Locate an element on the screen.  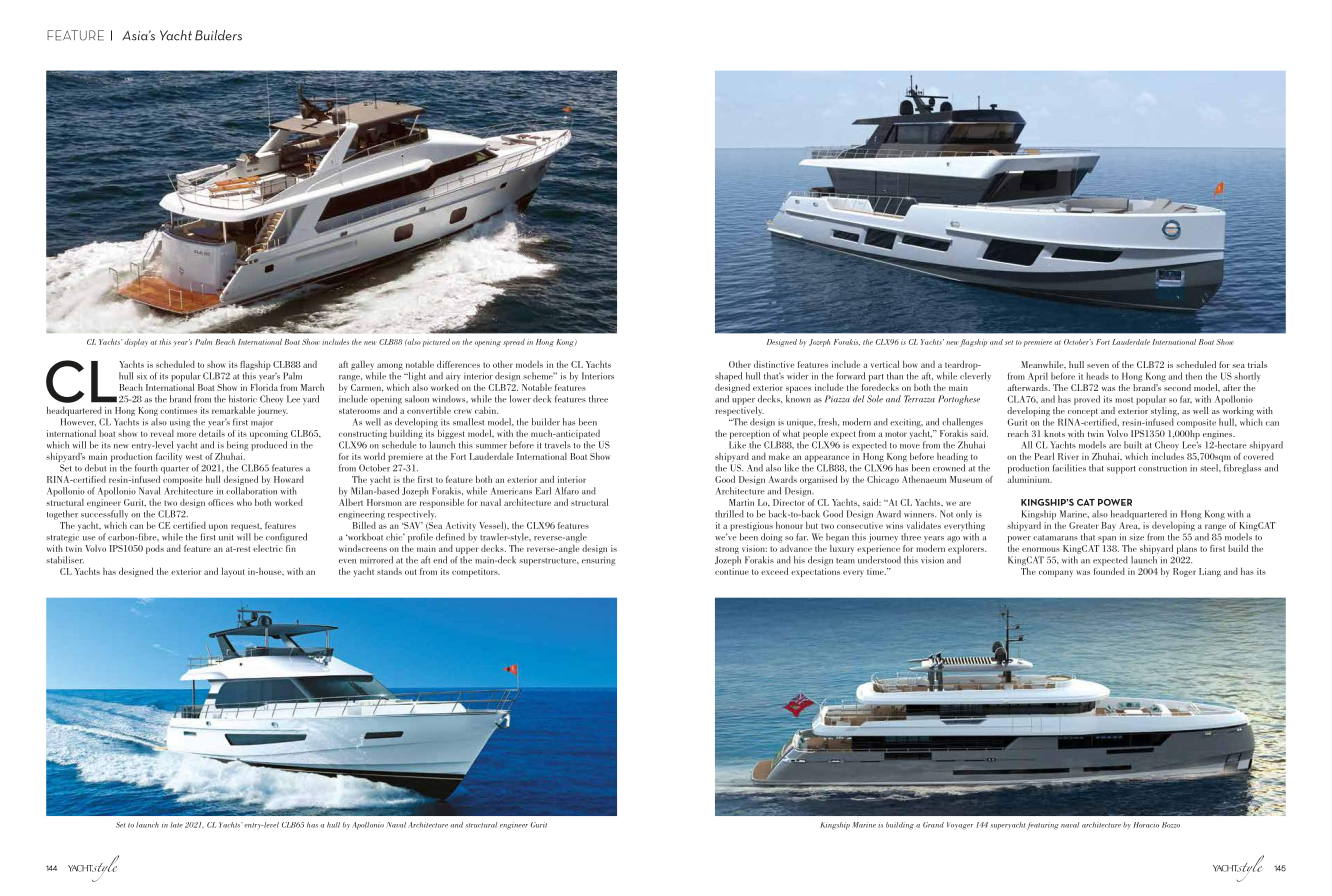
heads is located at coordinates (1097, 376).
